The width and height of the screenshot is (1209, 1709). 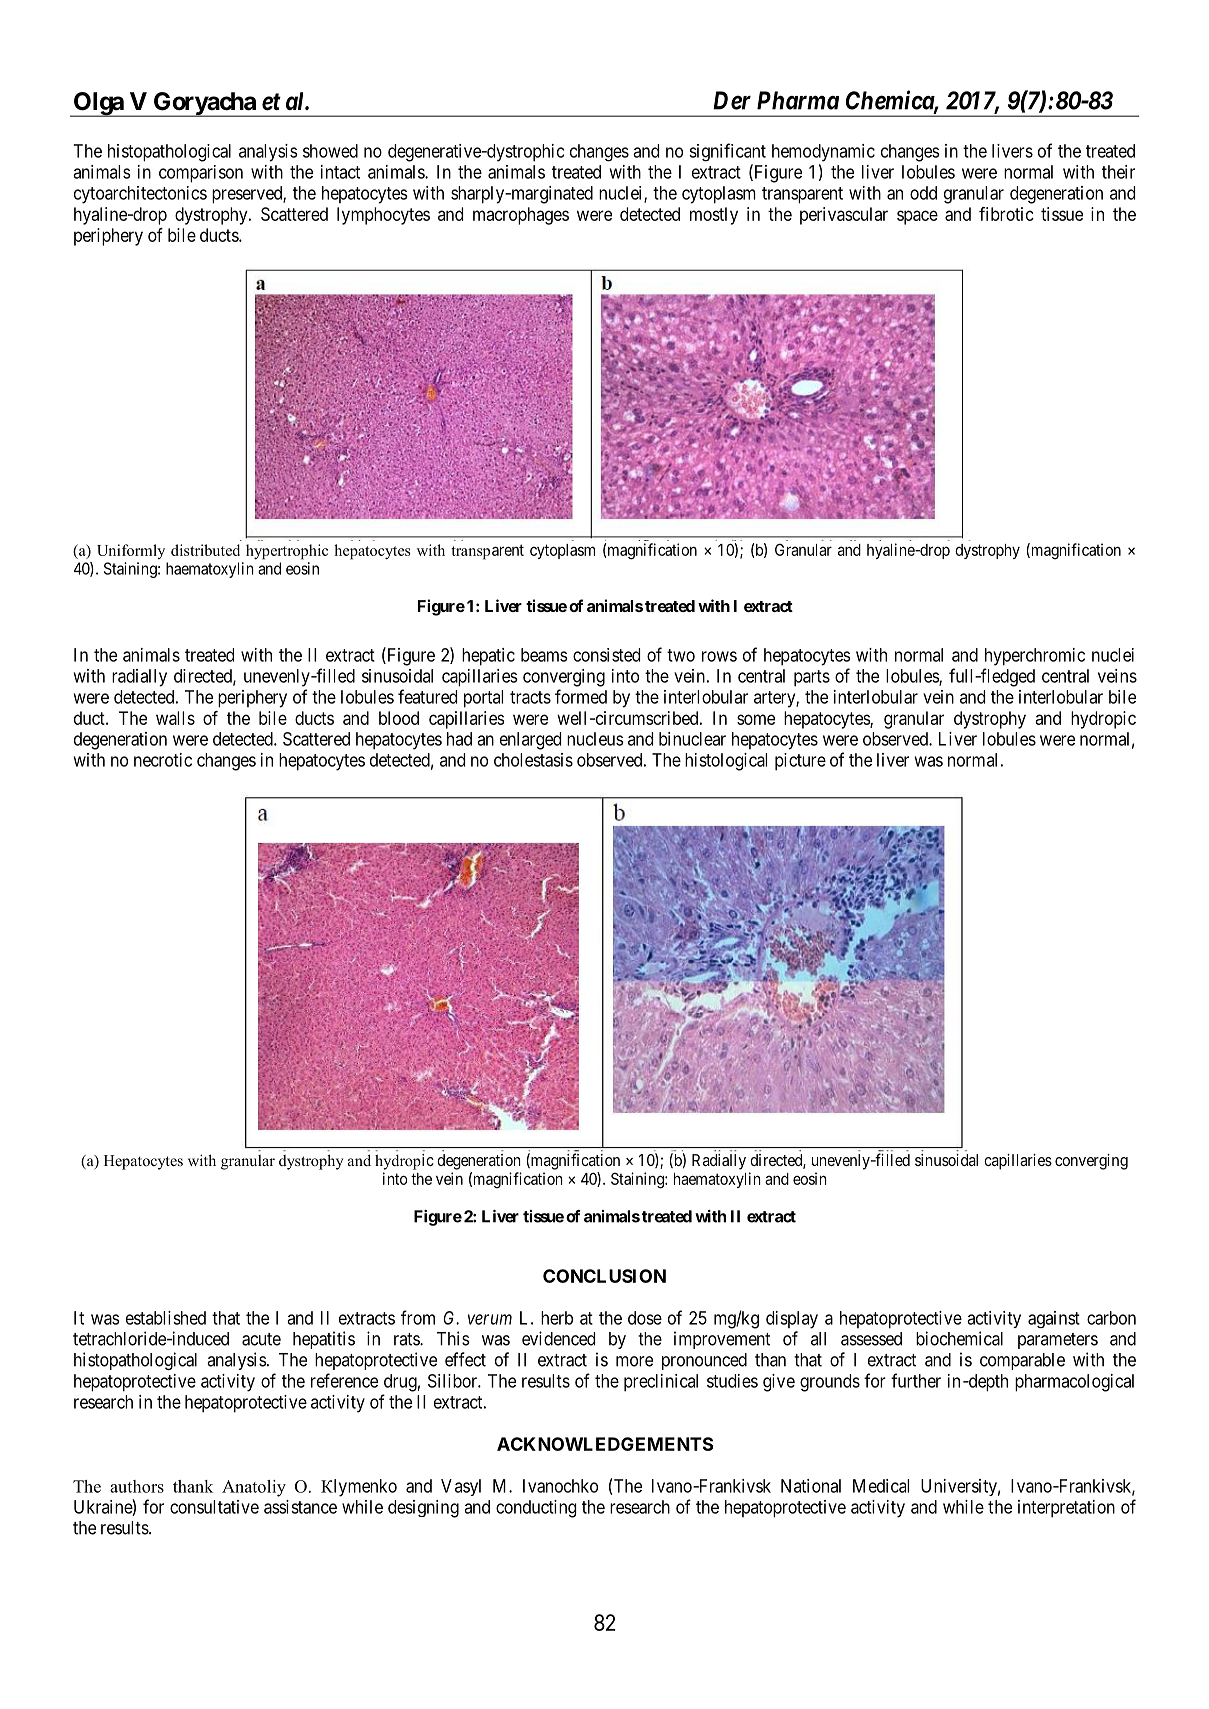 I want to click on odd, so click(x=923, y=193).
